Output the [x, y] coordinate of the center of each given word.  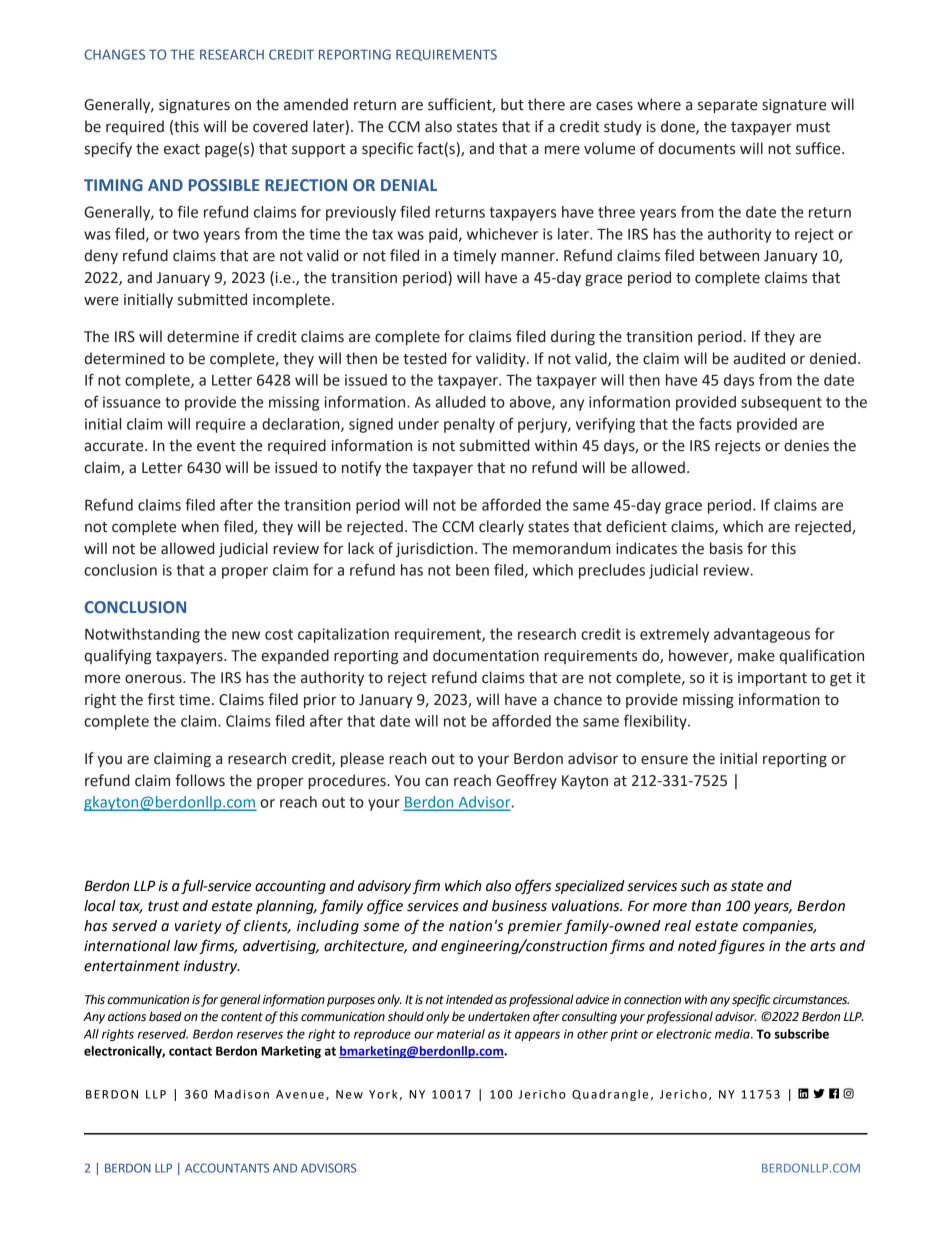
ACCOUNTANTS [227, 1168]
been [472, 570]
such [695, 886]
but [512, 104]
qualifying [118, 656]
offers [533, 886]
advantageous [762, 635]
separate [727, 106]
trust [163, 906]
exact [182, 149]
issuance [132, 402]
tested [425, 358]
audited [759, 358]
